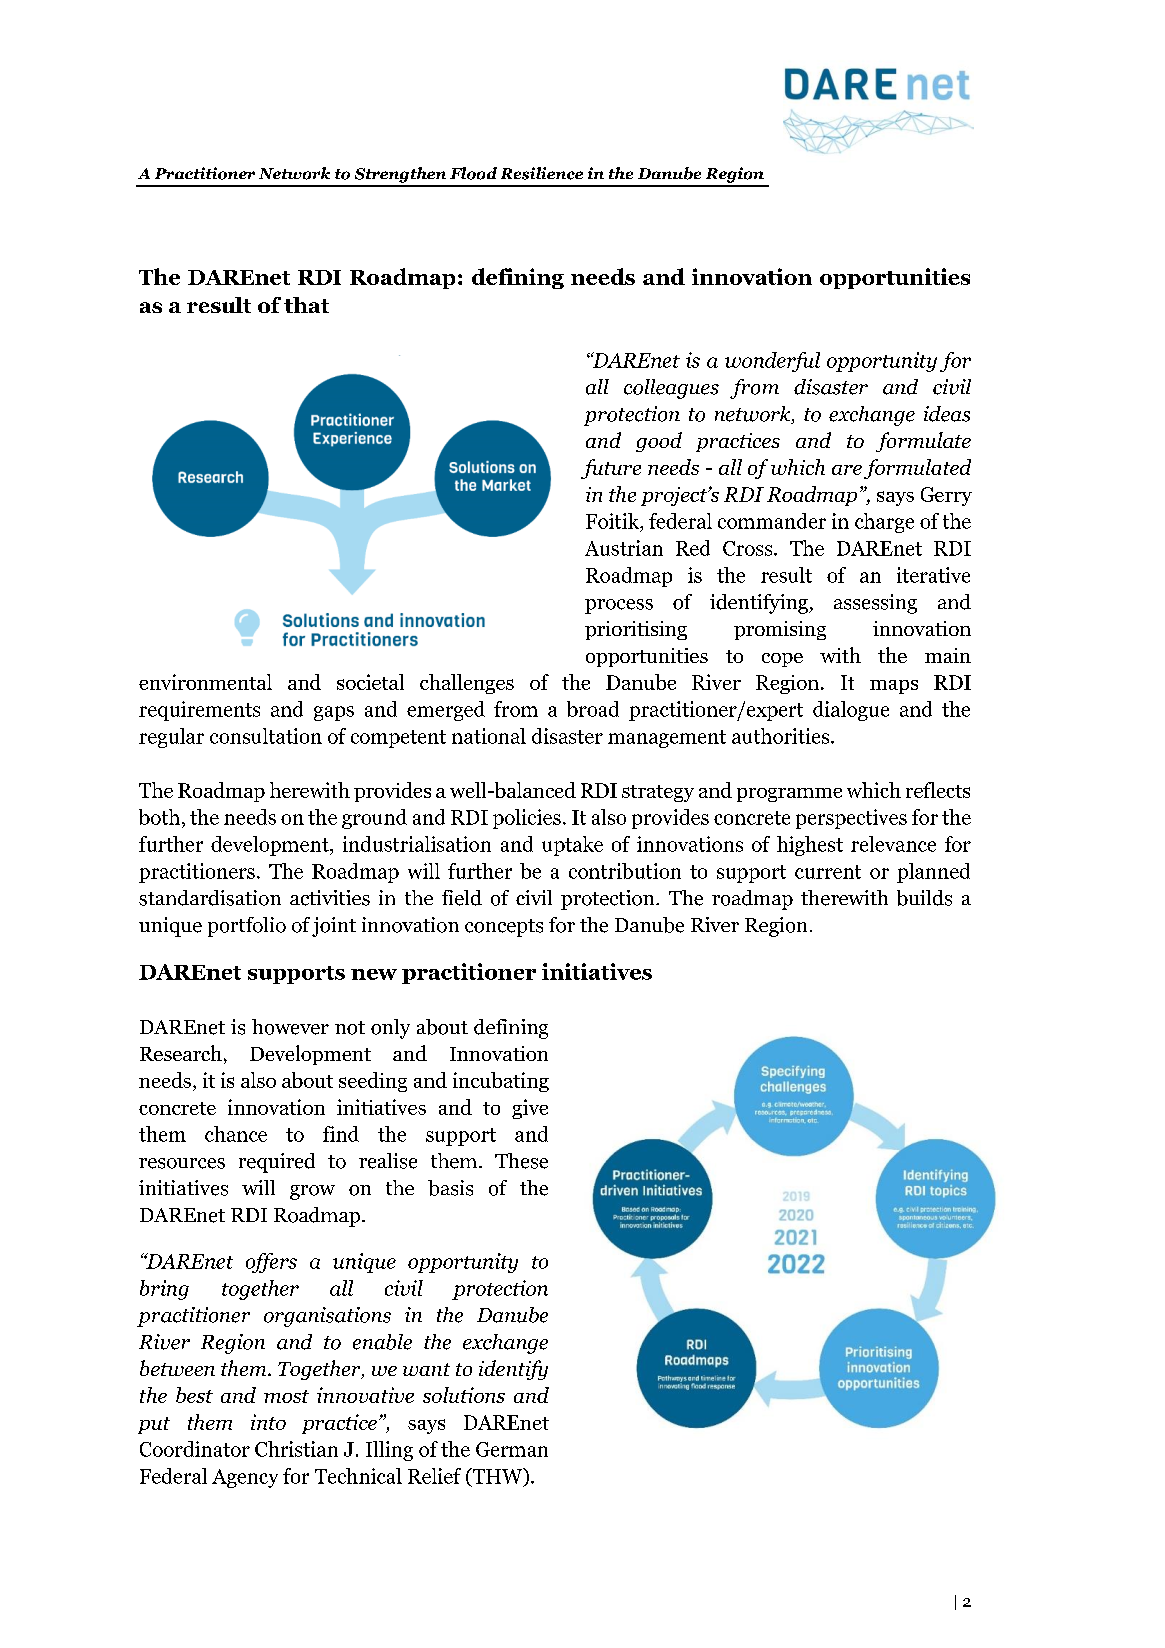  What do you see at coordinates (619, 606) in the screenshot?
I see `process` at bounding box center [619, 606].
